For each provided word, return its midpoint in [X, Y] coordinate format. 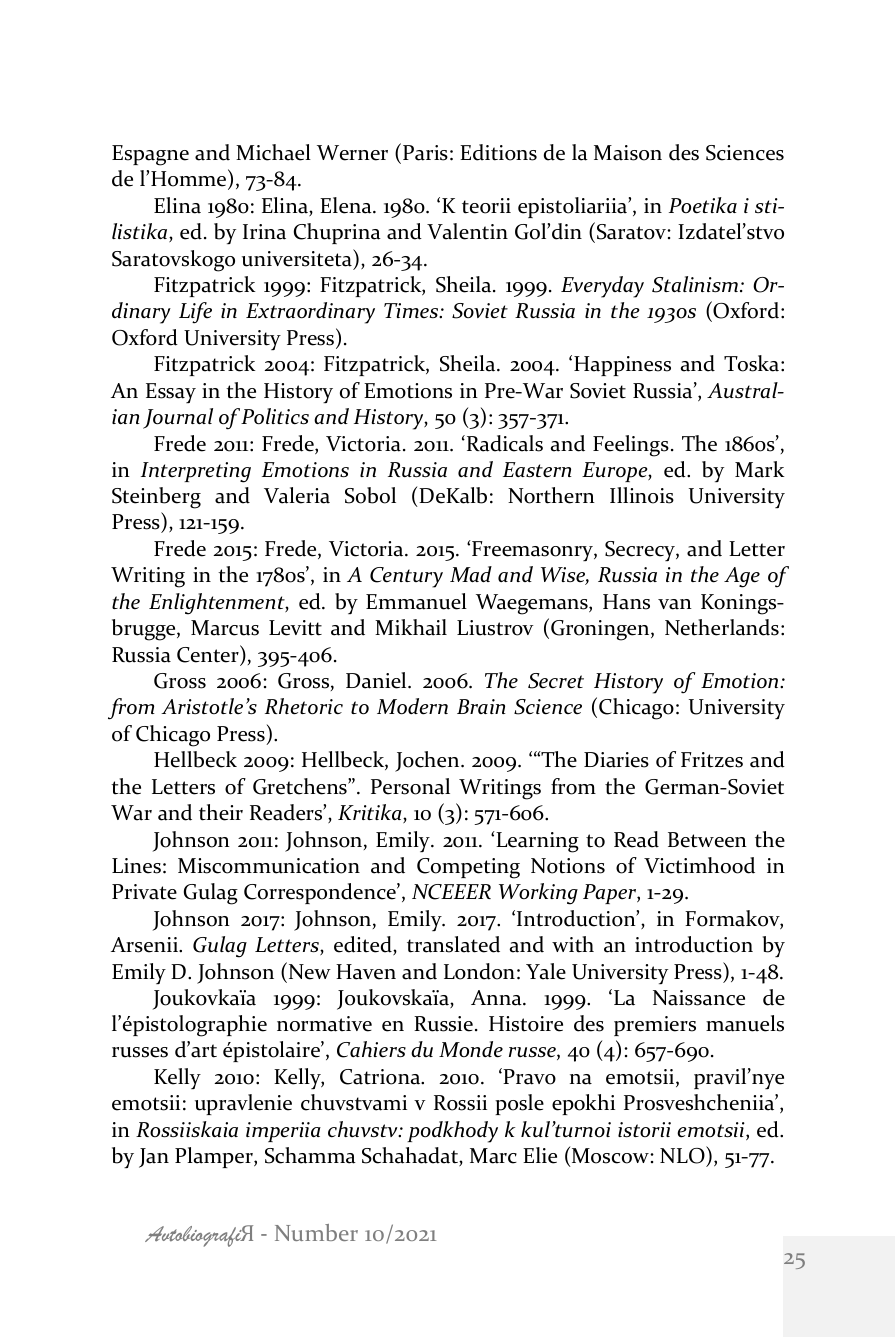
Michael [273, 152]
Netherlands [722, 627]
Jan [154, 1158]
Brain [481, 706]
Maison [628, 153]
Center [209, 654]
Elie [540, 1155]
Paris [425, 153]
